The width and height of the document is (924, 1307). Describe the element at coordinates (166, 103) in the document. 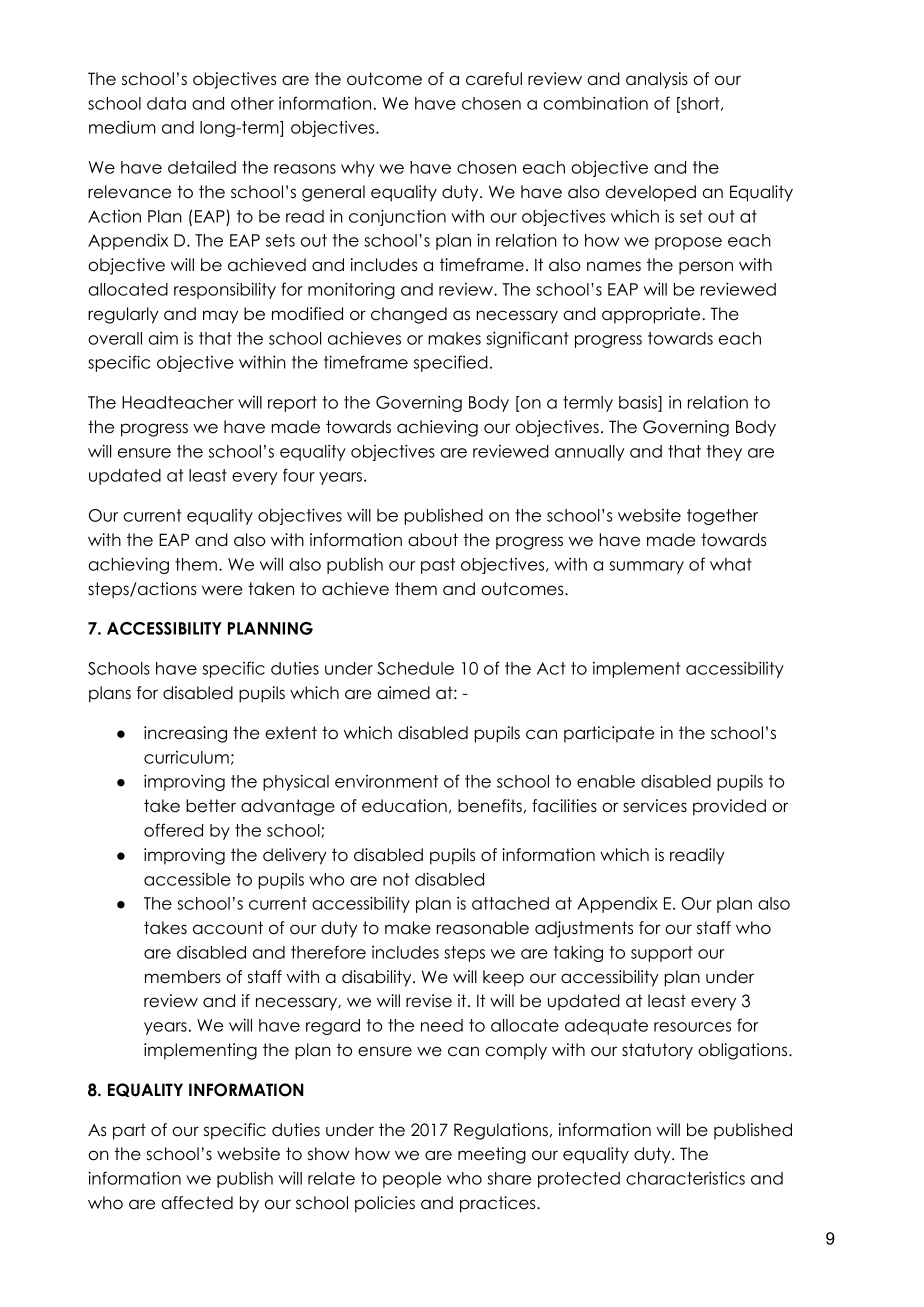

I see `data` at that location.
